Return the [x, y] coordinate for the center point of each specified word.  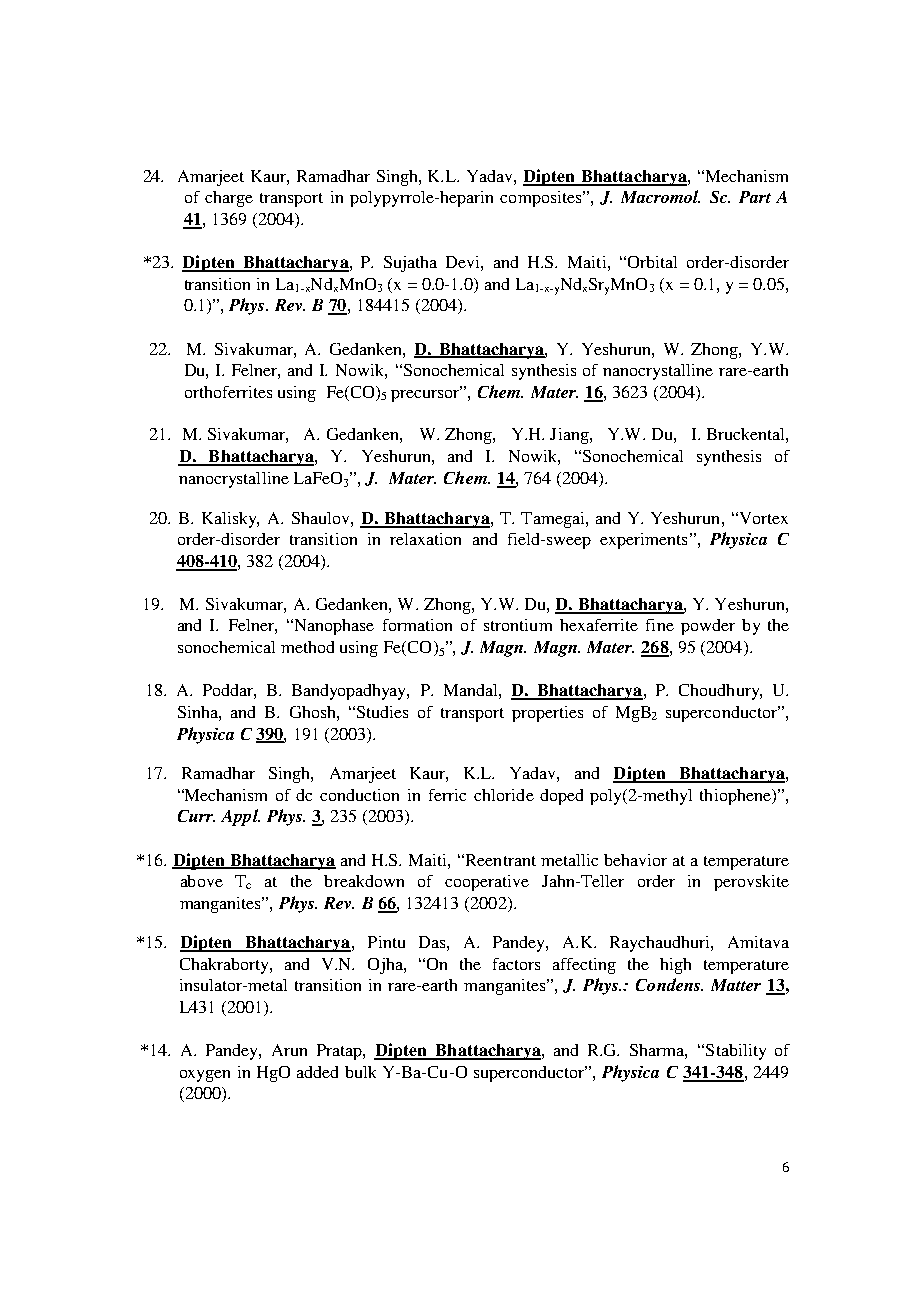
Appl [240, 817]
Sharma [658, 1051]
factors [516, 964]
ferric [447, 795]
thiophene [736, 797]
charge [229, 199]
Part [755, 197]
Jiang [570, 436]
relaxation [425, 539]
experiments [643, 541]
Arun [289, 1050]
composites [542, 199]
